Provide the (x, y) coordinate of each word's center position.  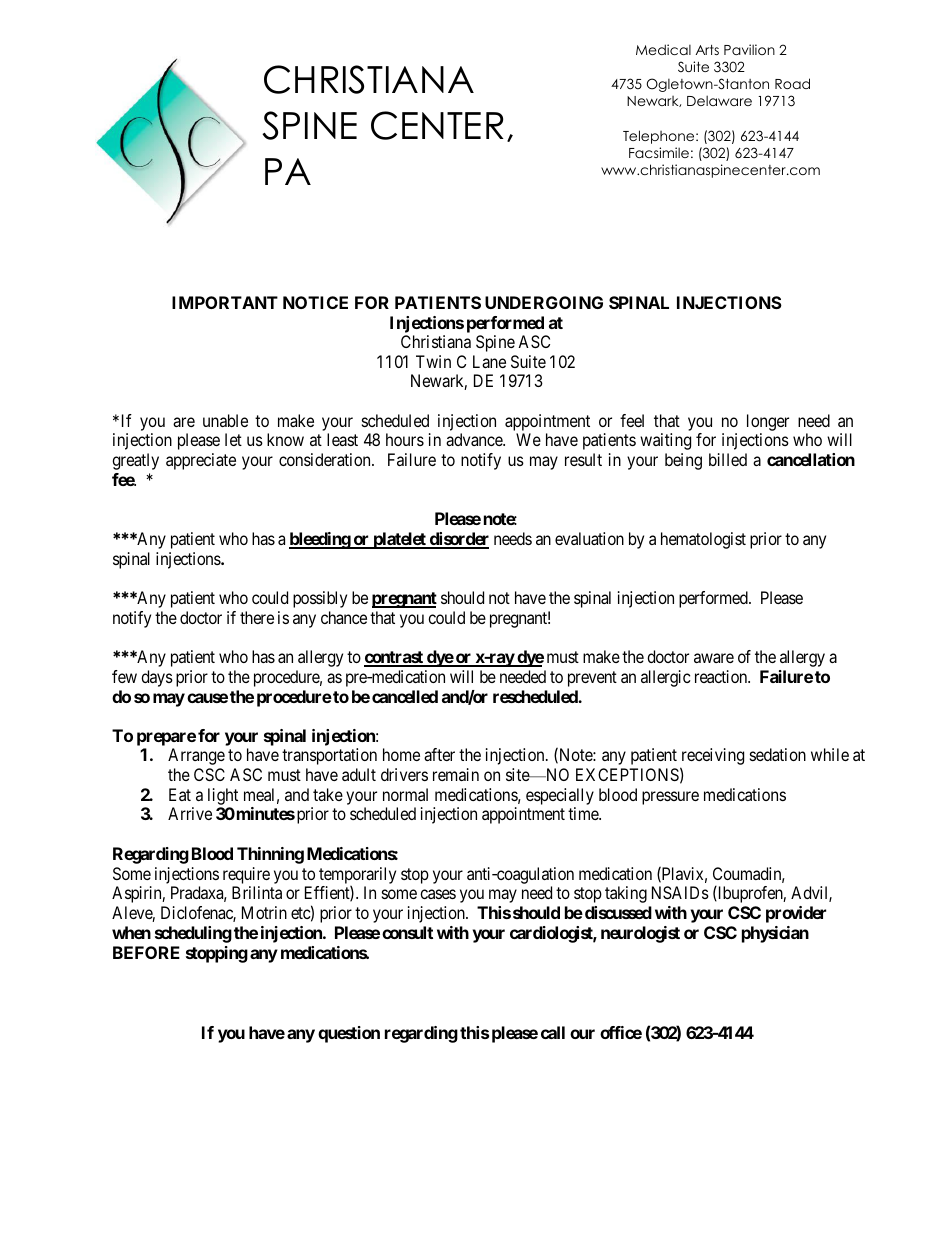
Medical (663, 49)
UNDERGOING (544, 302)
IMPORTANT (225, 302)
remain (456, 774)
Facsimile (659, 152)
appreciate (201, 461)
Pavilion (749, 49)
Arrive (190, 813)
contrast (394, 658)
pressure (670, 798)
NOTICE (315, 302)
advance (475, 439)
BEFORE (146, 952)
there (257, 617)
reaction (722, 676)
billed (728, 459)
